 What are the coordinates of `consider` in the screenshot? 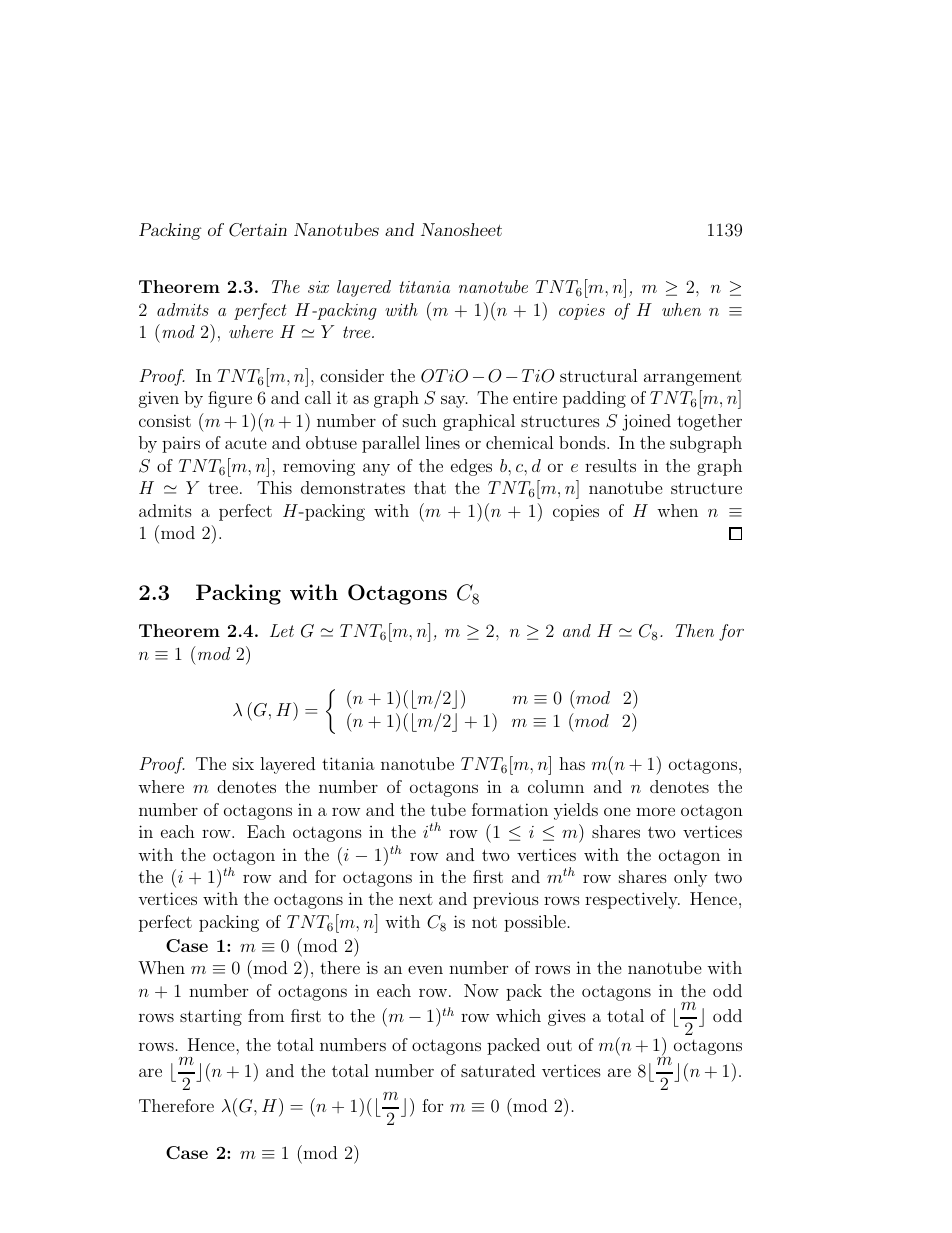 It's located at (352, 375).
